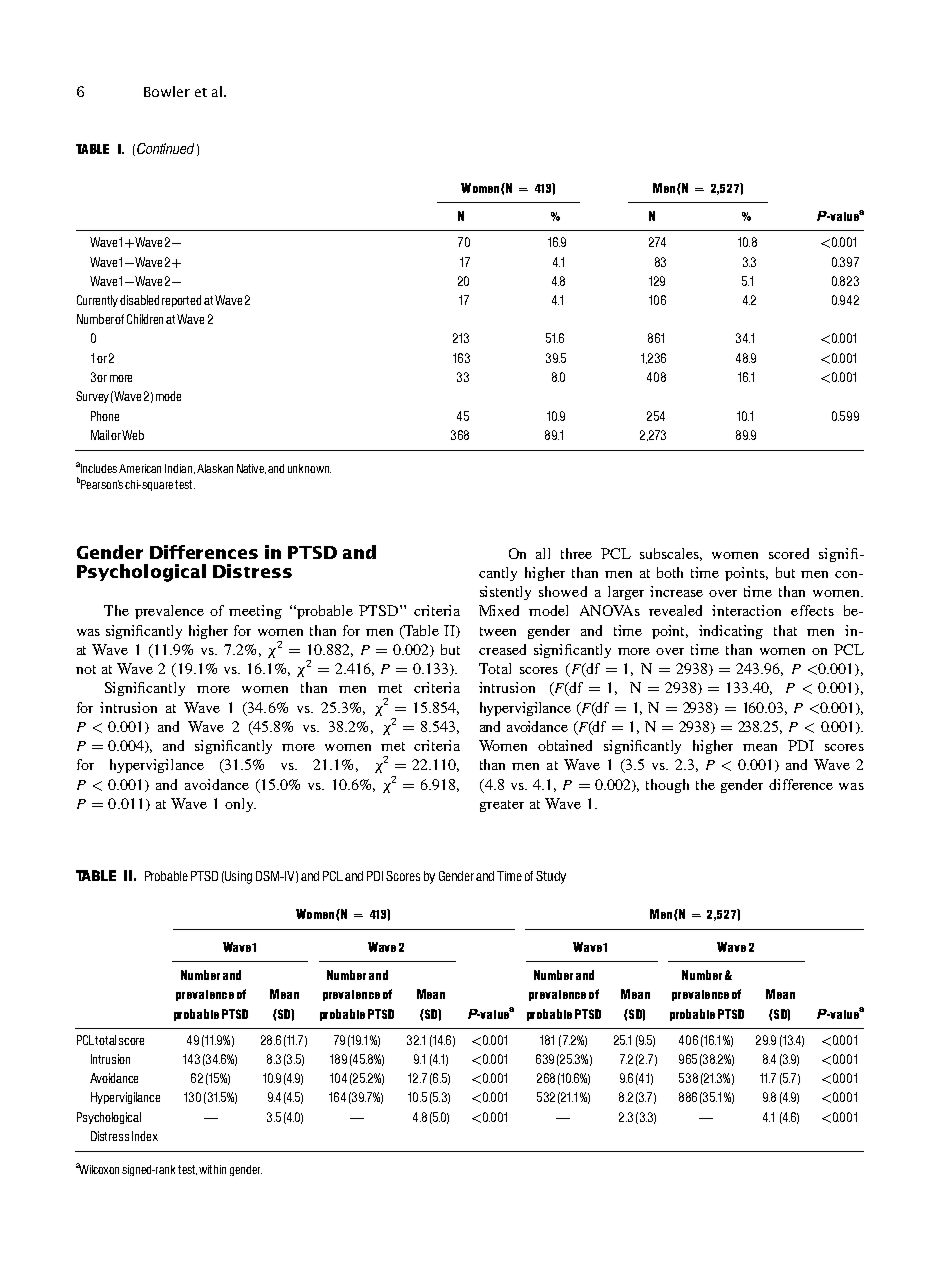 This page has height=1270, width=952. I want to click on three, so click(576, 553).
